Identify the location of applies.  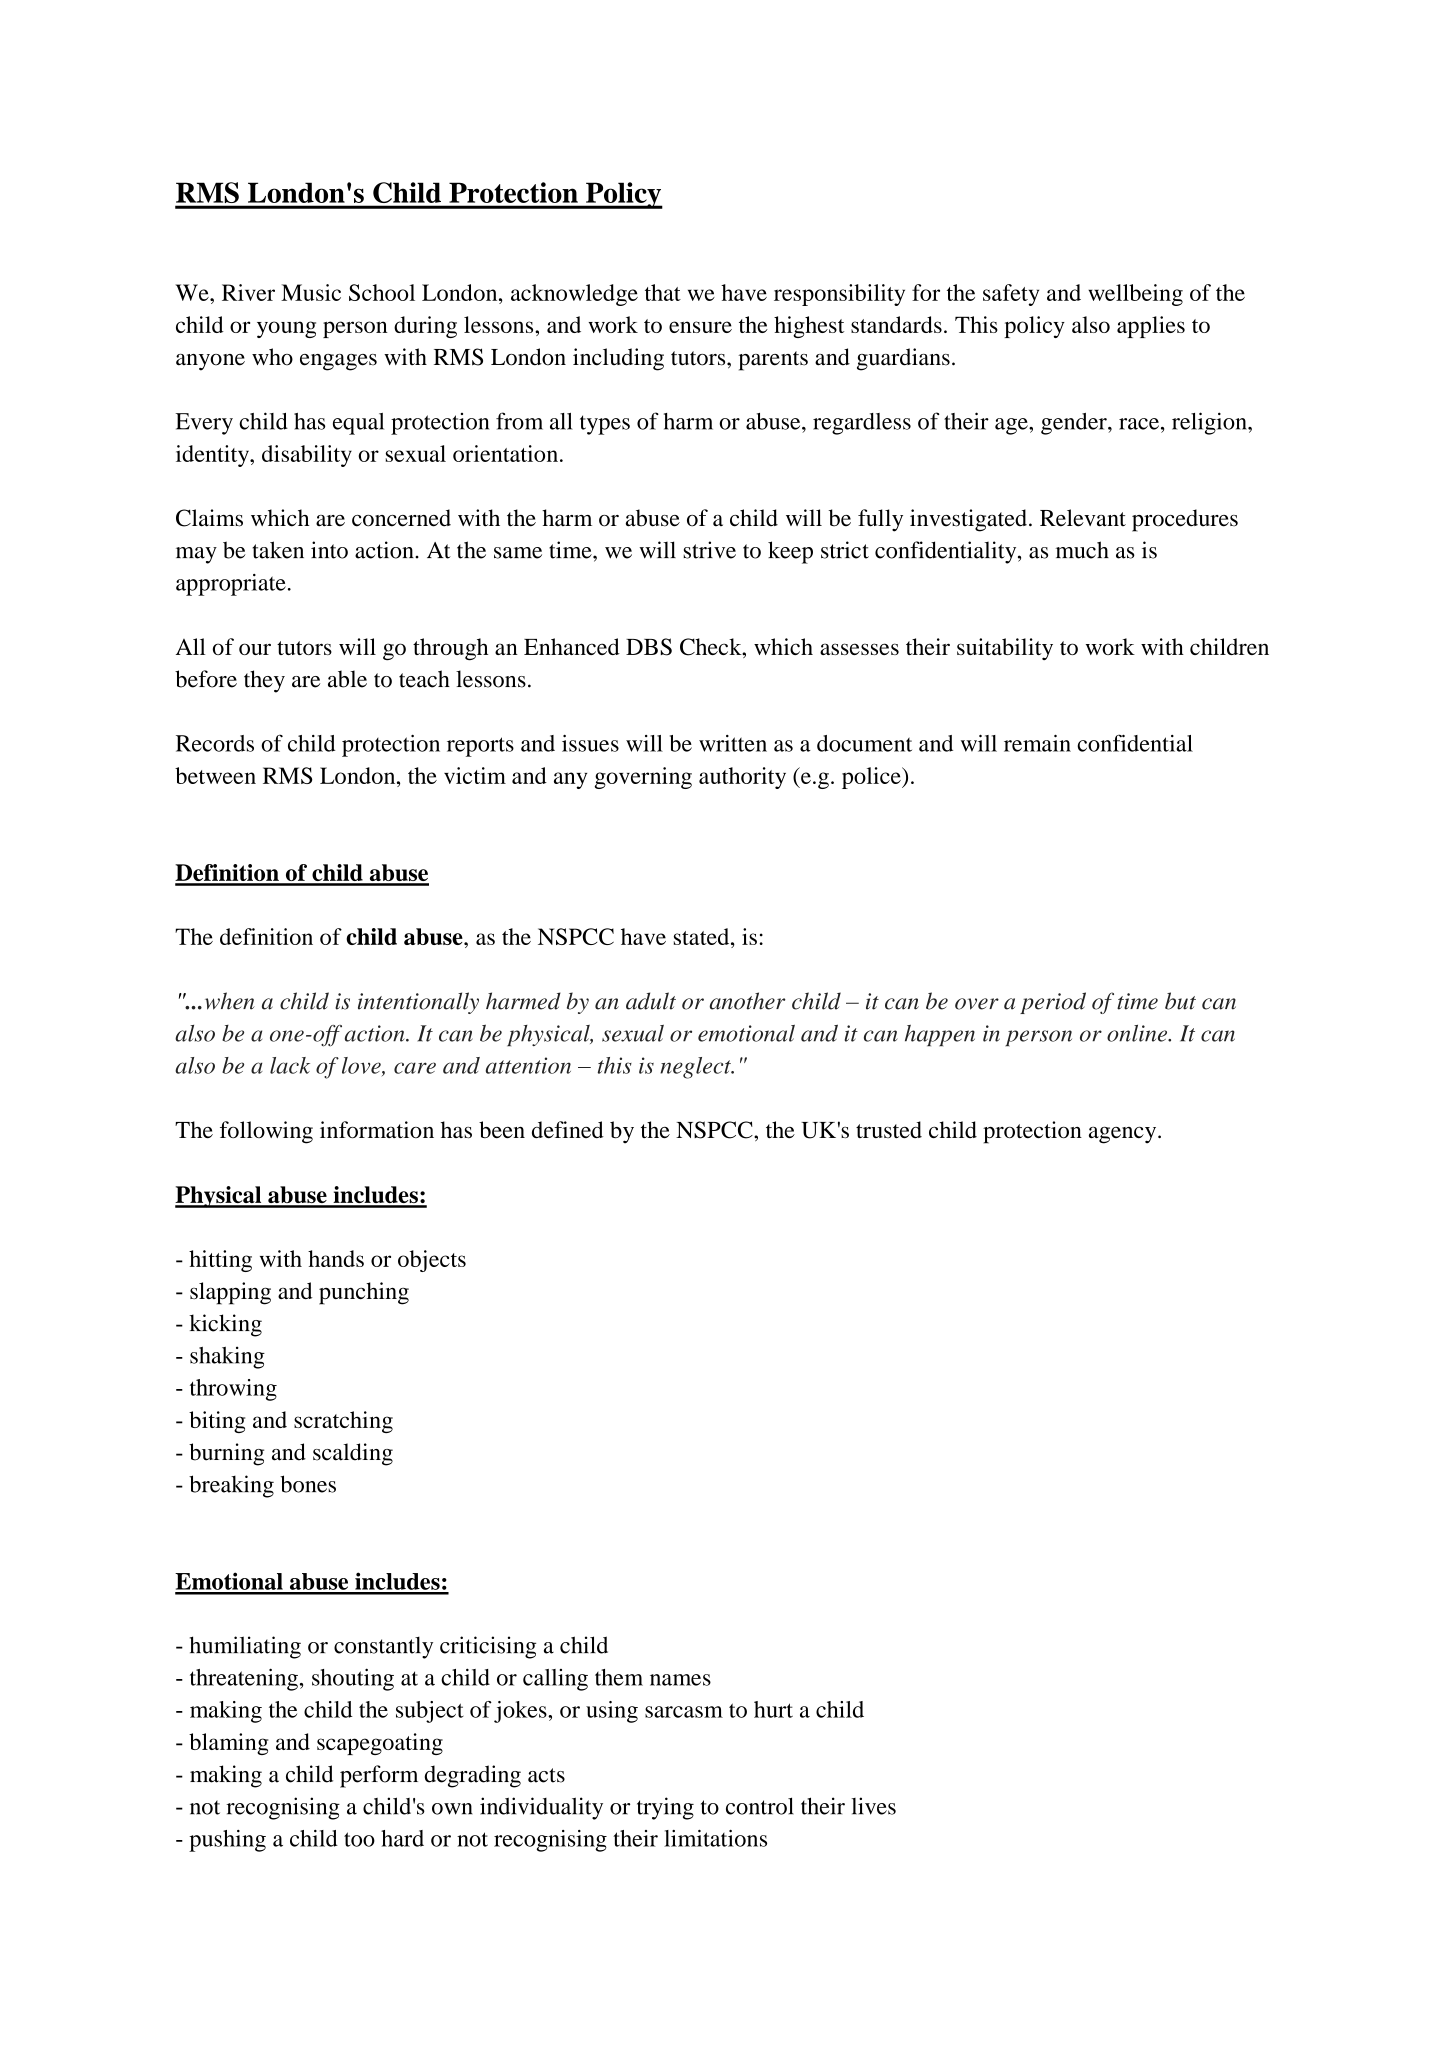
(1151, 327).
